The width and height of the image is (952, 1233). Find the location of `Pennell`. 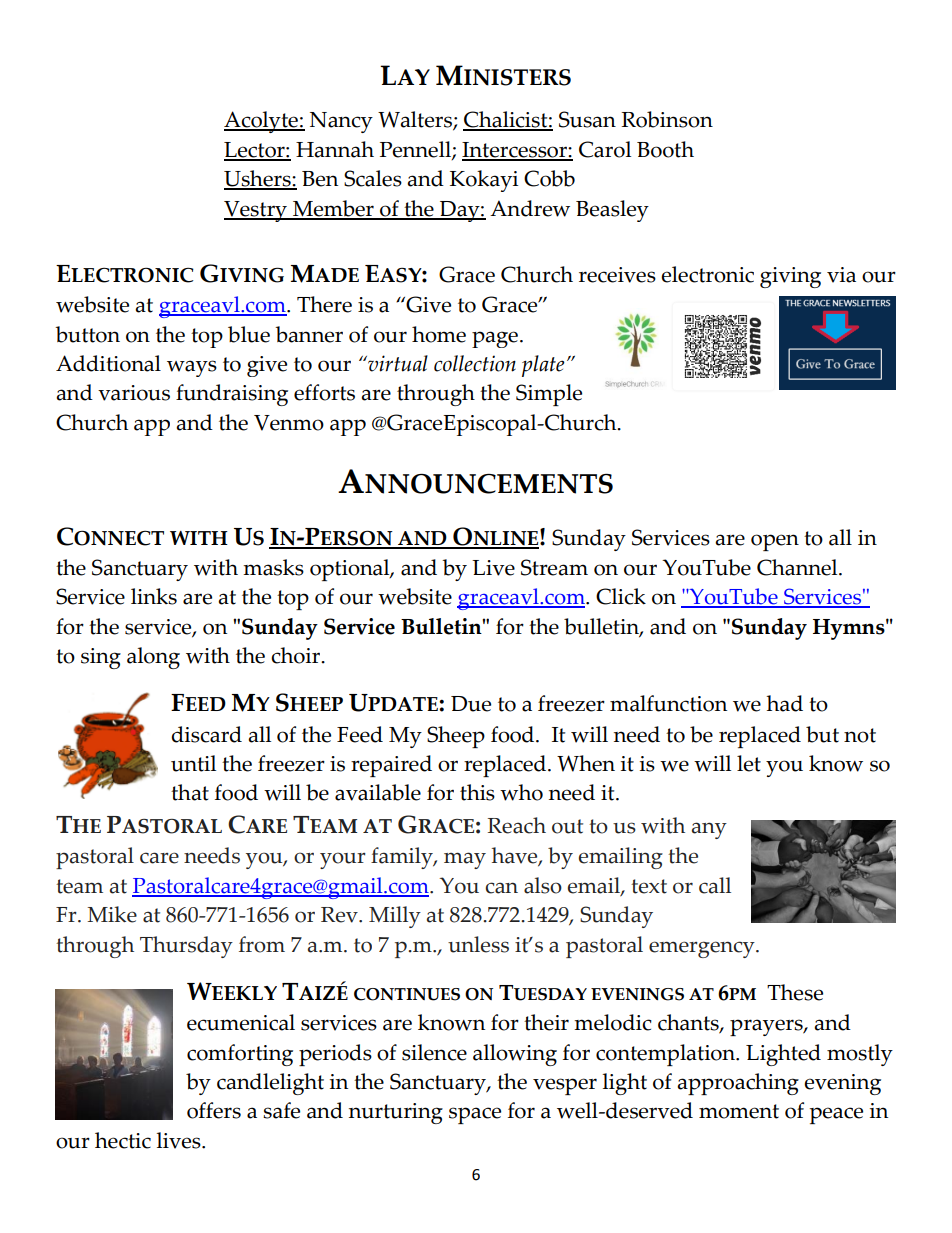

Pennell is located at coordinates (416, 150).
